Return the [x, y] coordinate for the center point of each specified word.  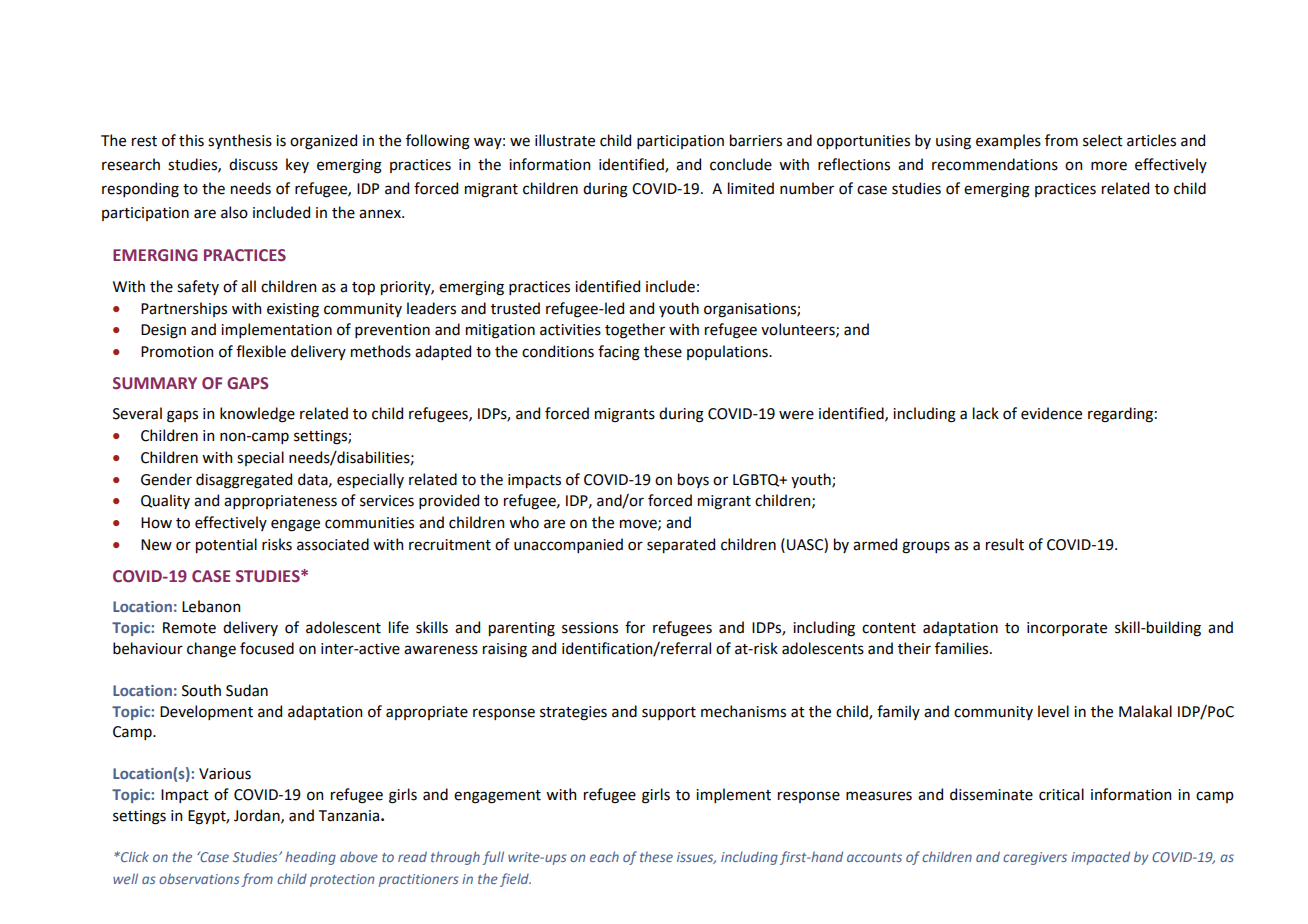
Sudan [247, 690]
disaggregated [244, 481]
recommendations [995, 164]
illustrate [565, 140]
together [635, 331]
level [1053, 711]
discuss [253, 164]
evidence [1051, 413]
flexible [261, 351]
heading [310, 858]
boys [693, 480]
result [1005, 544]
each [604, 856]
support [669, 713]
